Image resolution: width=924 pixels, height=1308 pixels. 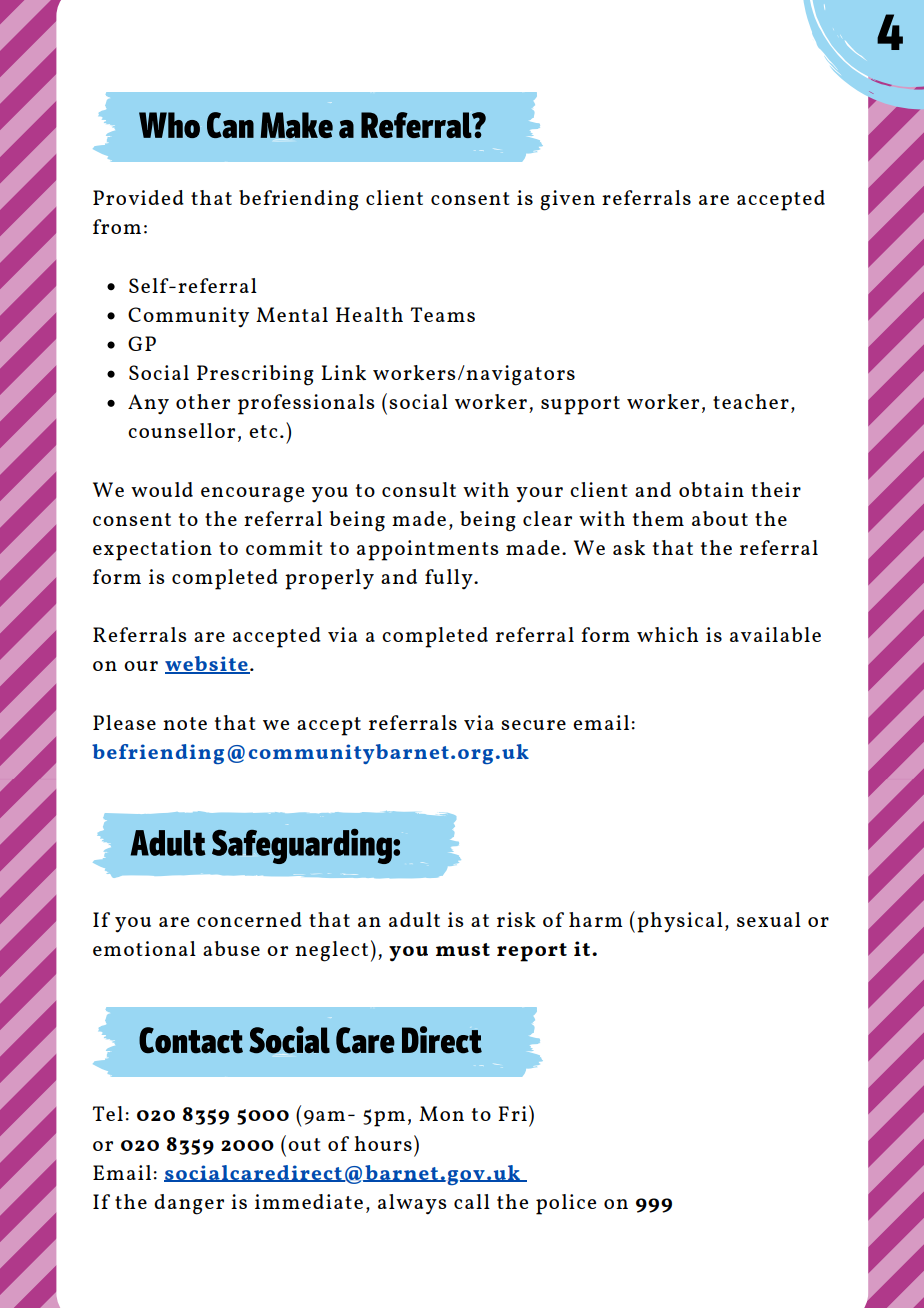 What do you see at coordinates (450, 579) in the screenshot?
I see `fully` at bounding box center [450, 579].
